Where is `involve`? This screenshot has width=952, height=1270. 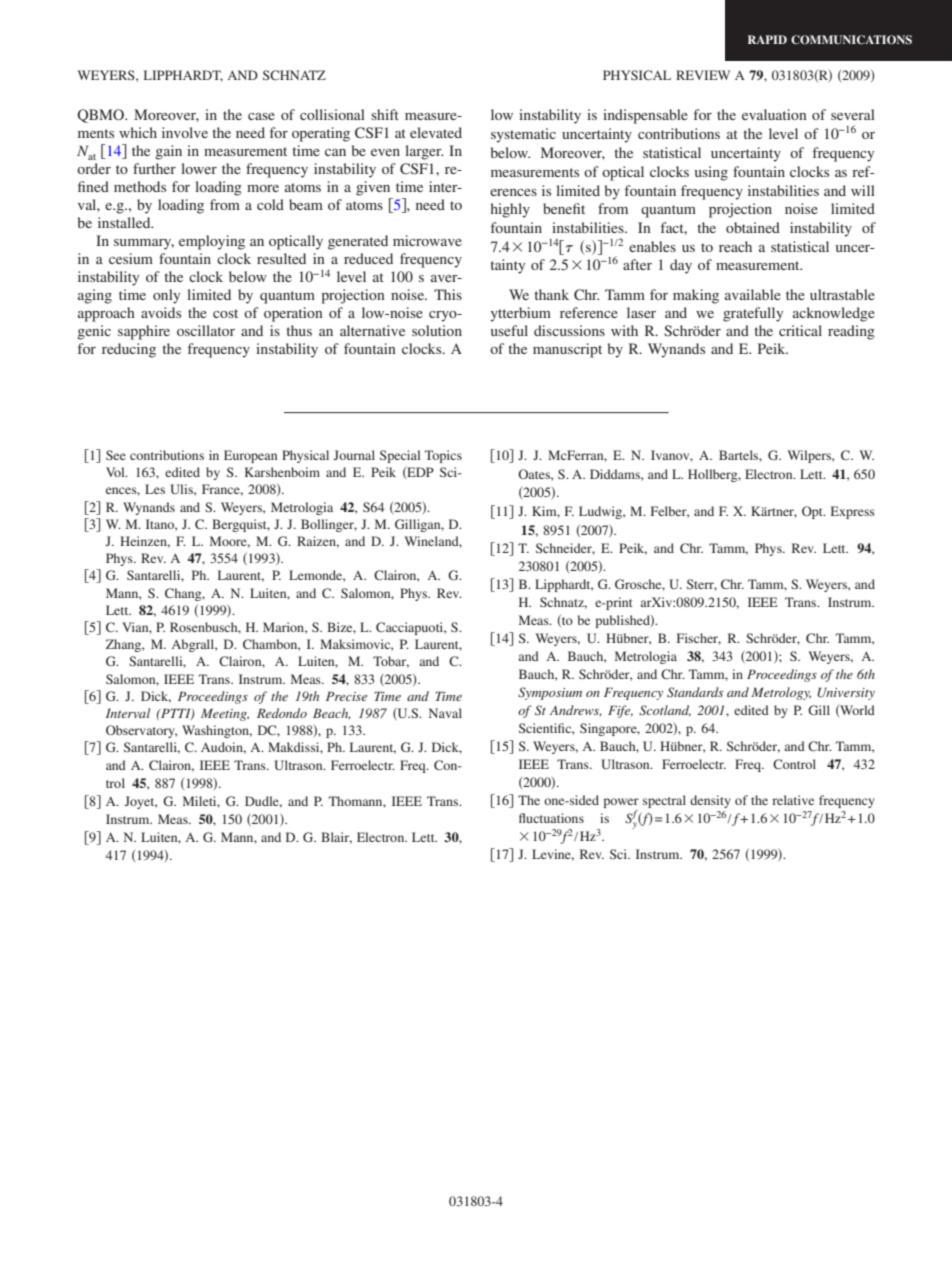
involve is located at coordinates (185, 132).
